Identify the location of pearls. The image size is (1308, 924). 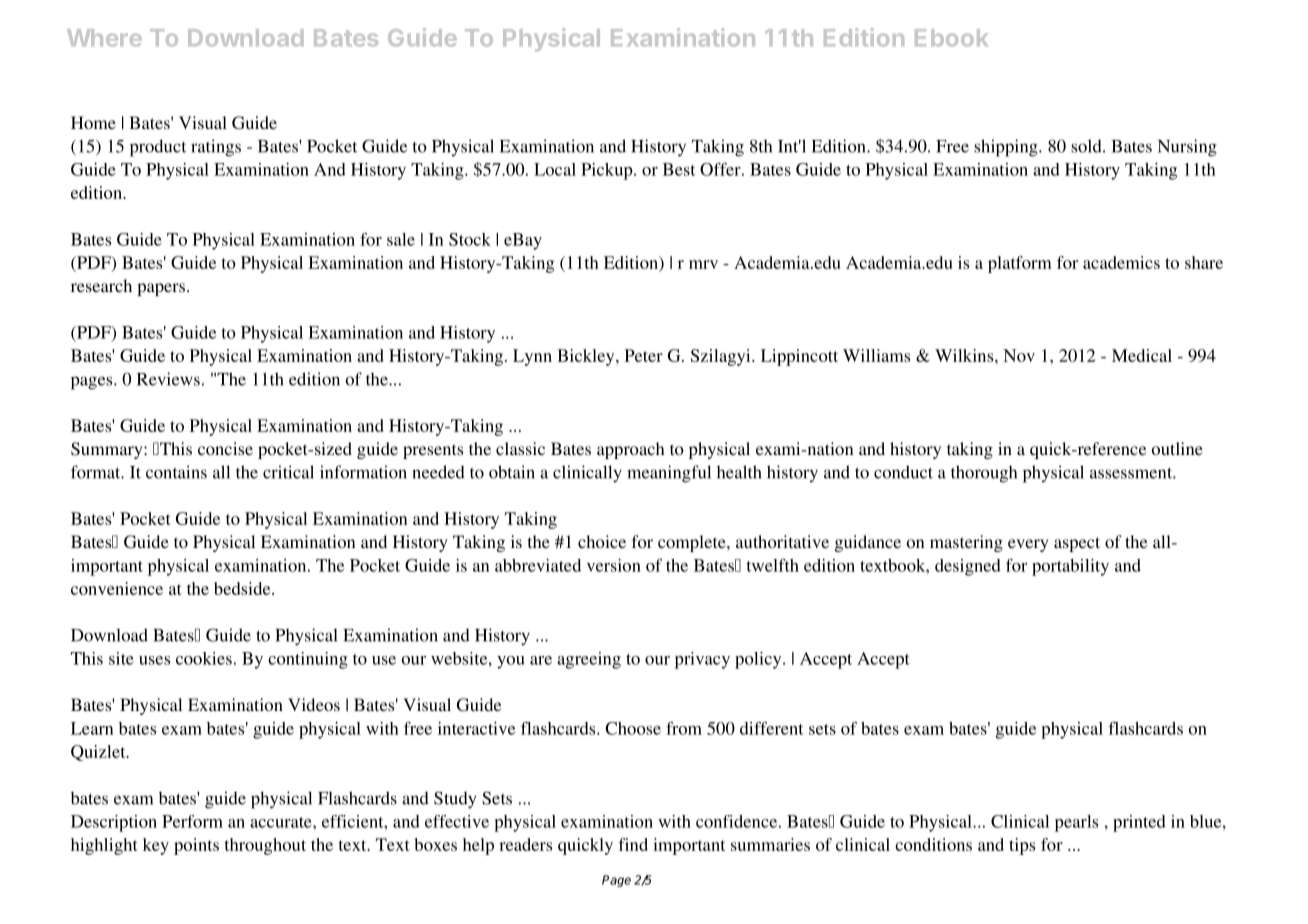
(1076, 823).
